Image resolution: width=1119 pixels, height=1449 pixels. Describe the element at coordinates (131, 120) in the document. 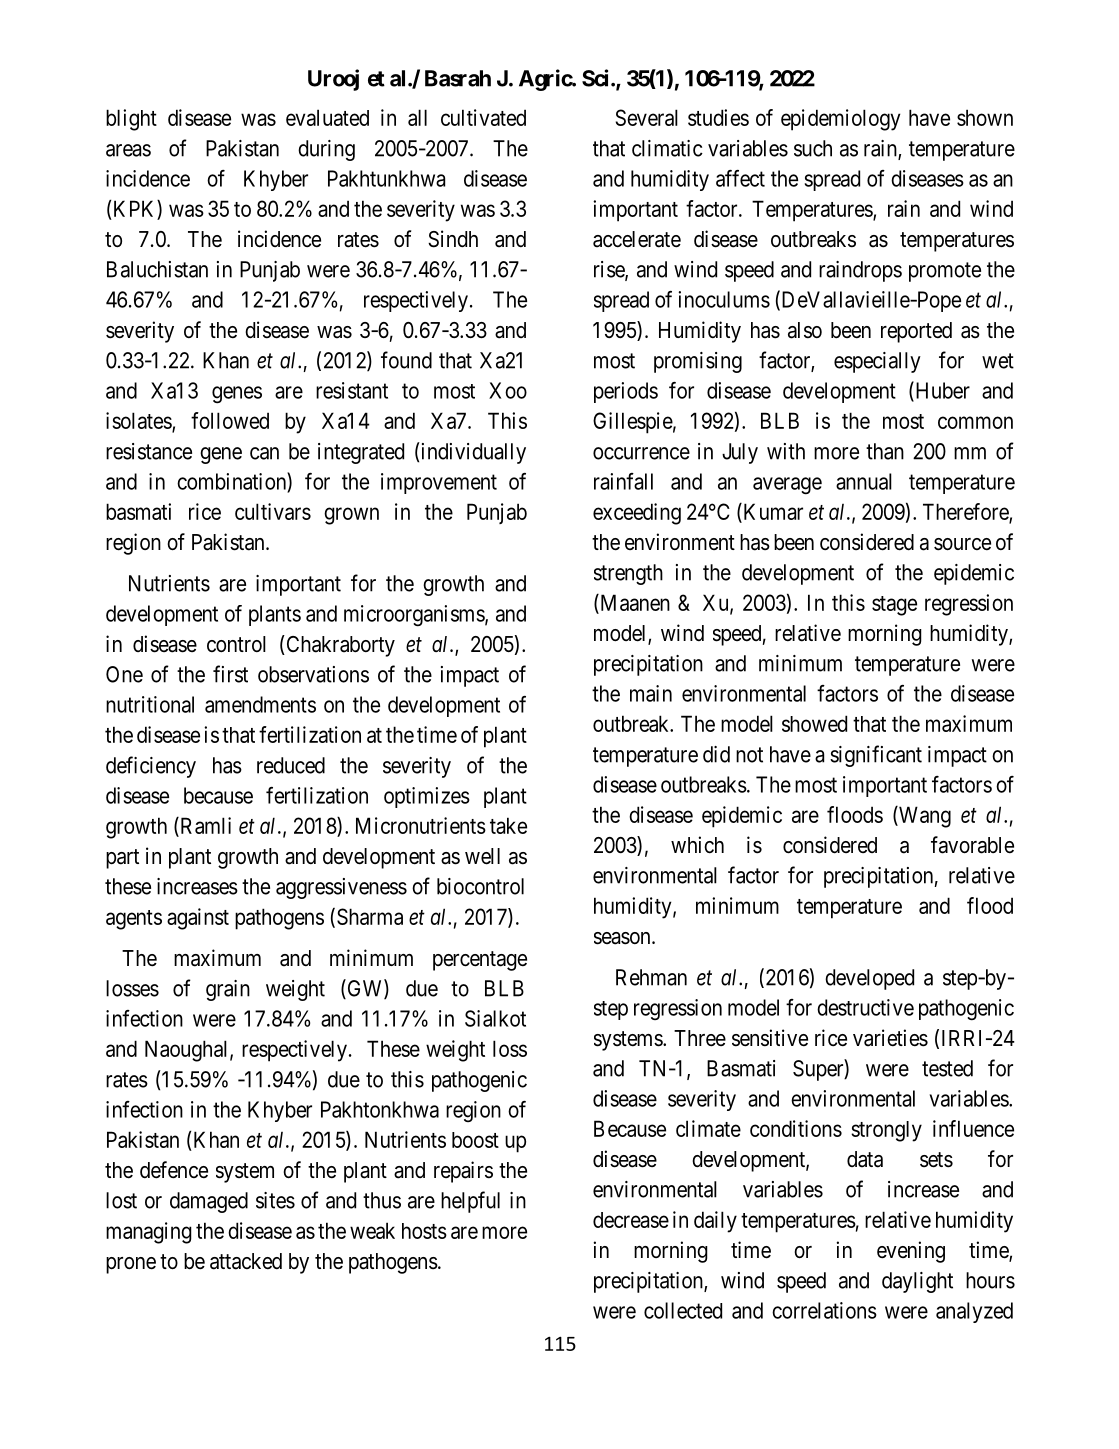

I see `blight` at that location.
